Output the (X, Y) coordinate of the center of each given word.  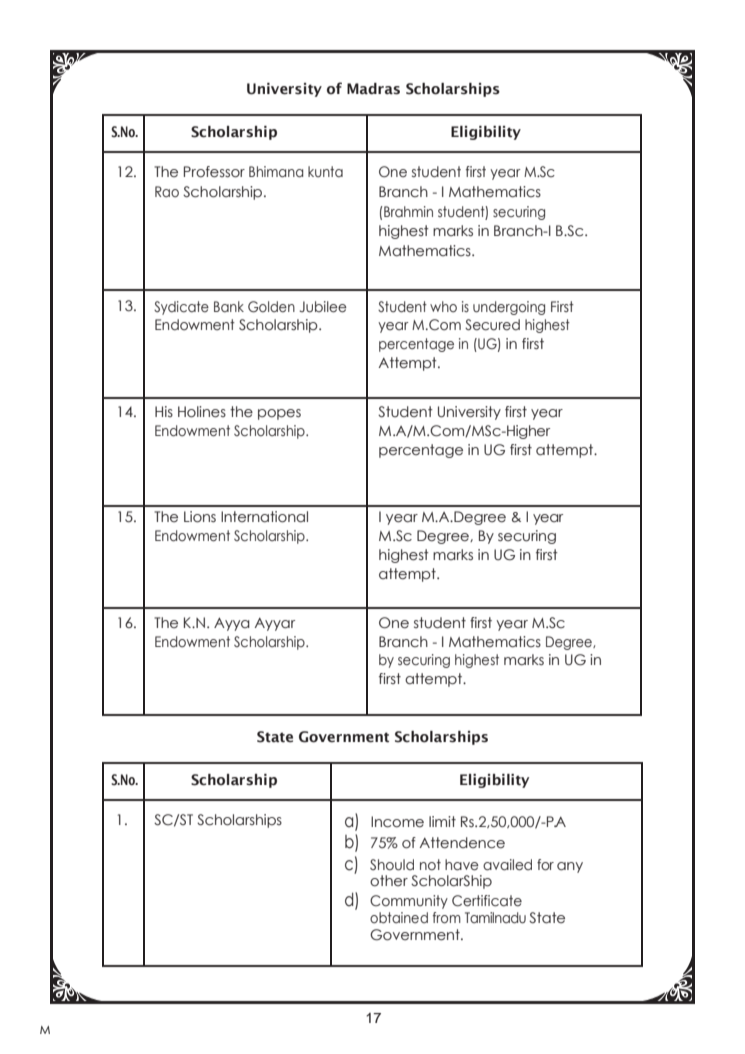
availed (507, 865)
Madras (373, 89)
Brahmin (407, 211)
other (389, 881)
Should (392, 865)
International (264, 517)
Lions (200, 517)
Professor (214, 172)
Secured (492, 325)
